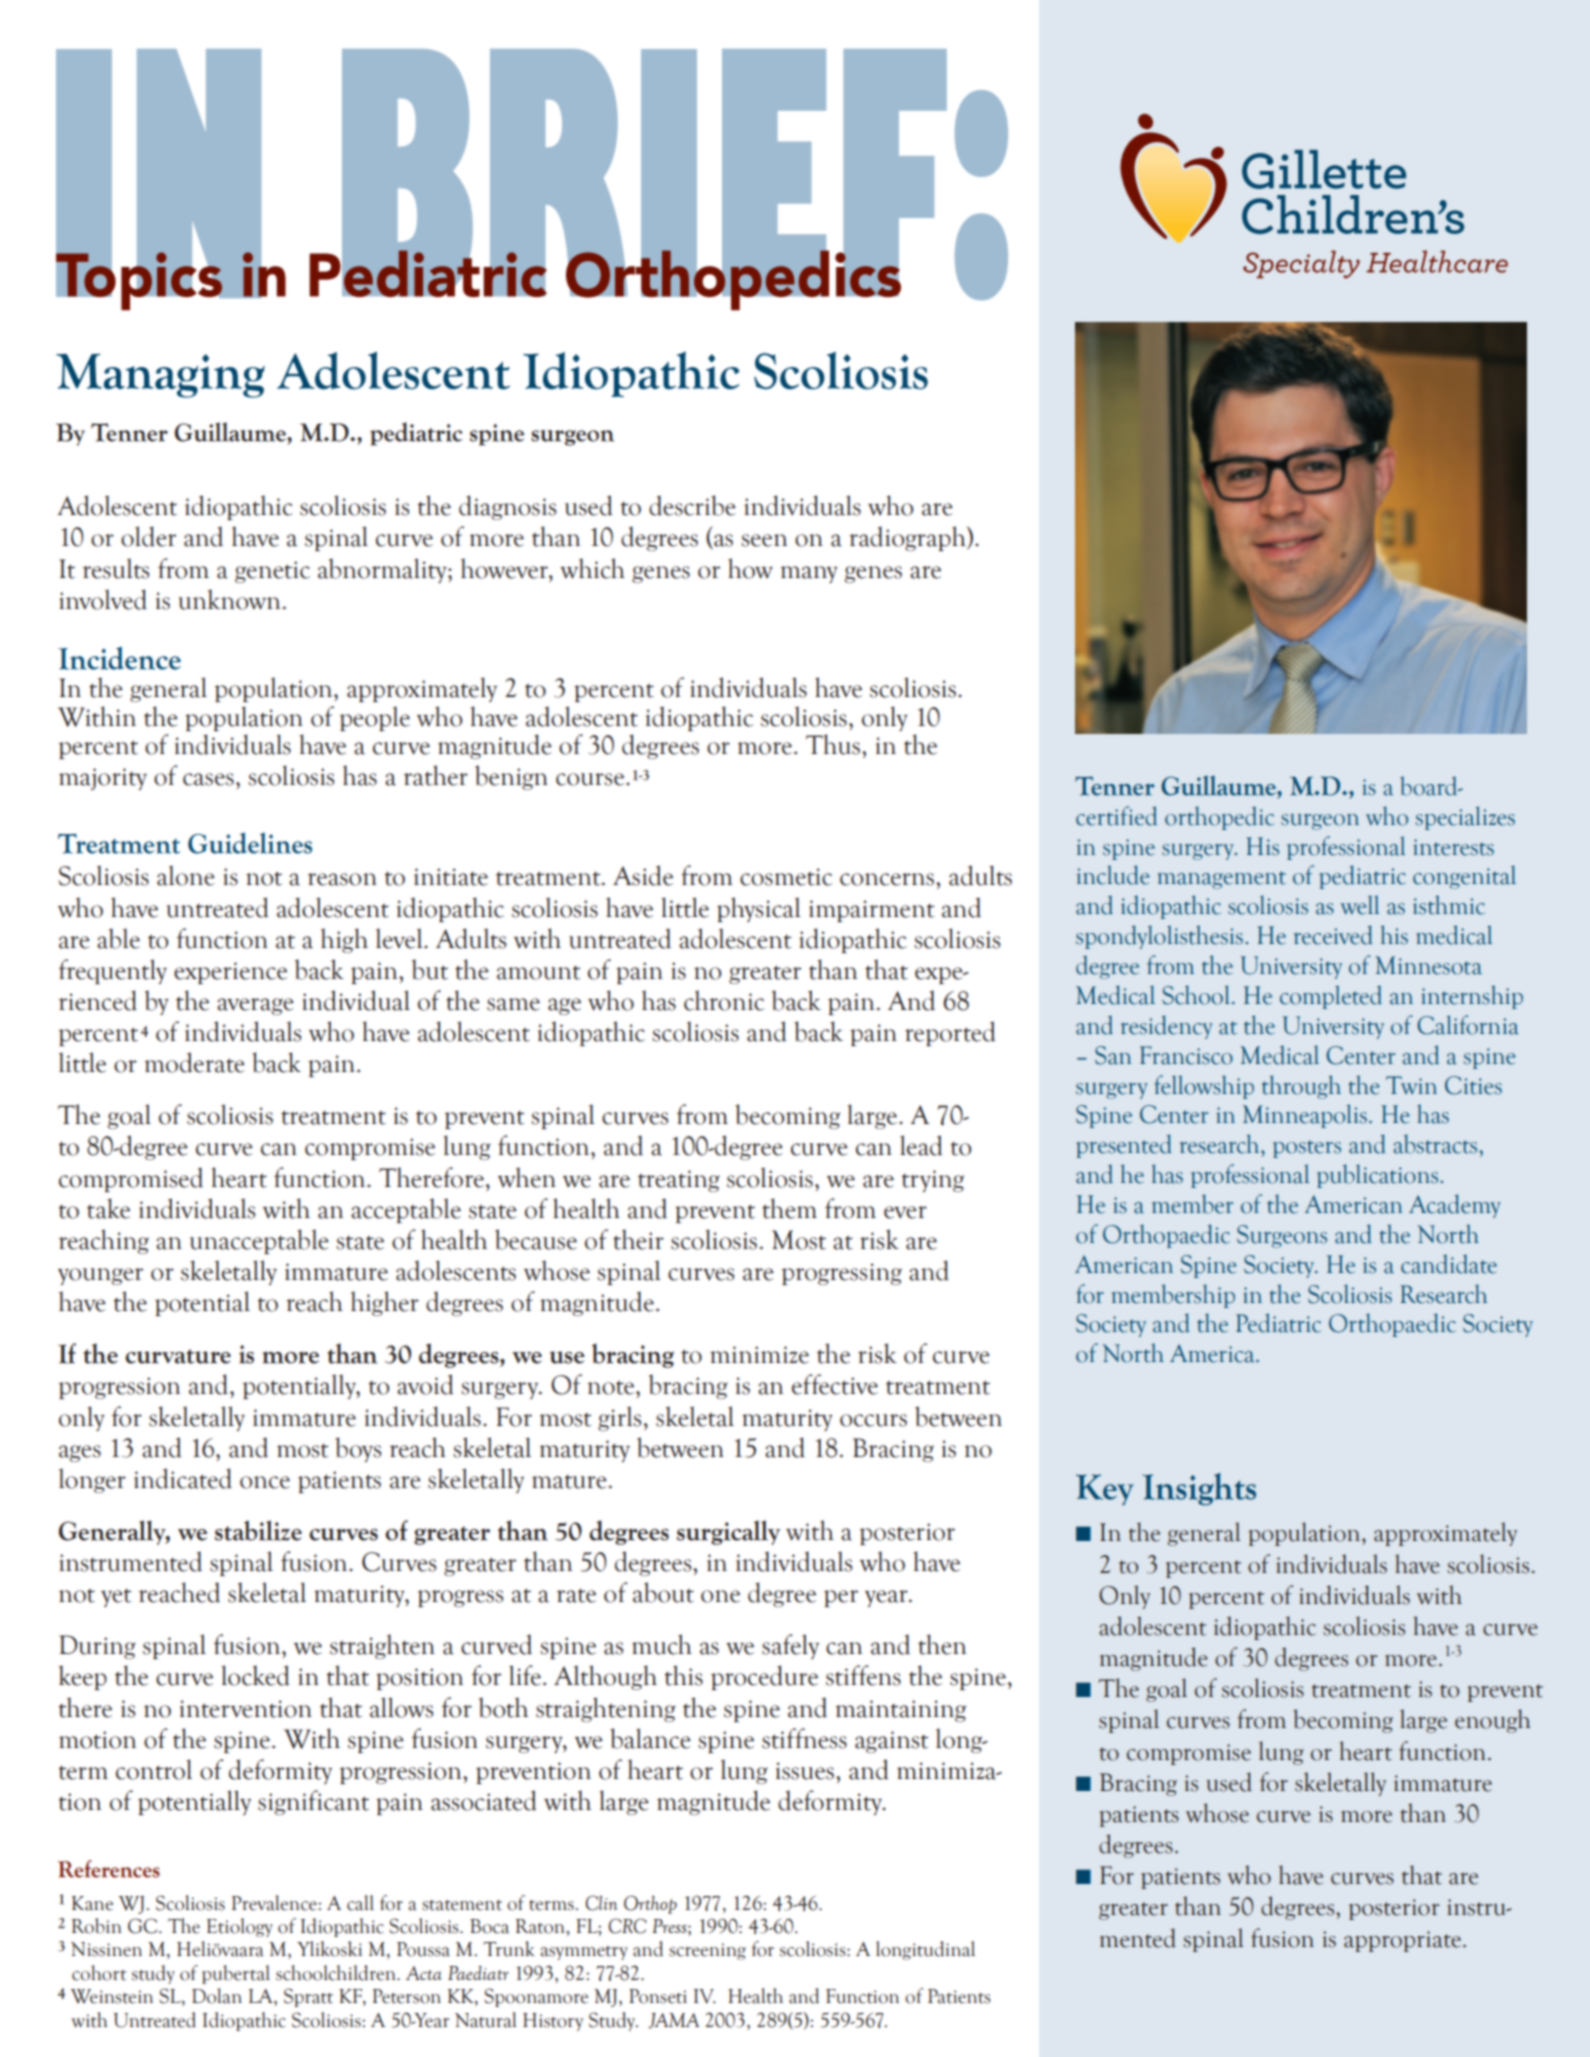 The height and width of the screenshot is (2057, 1590). What do you see at coordinates (692, 505) in the screenshot?
I see `describe` at bounding box center [692, 505].
